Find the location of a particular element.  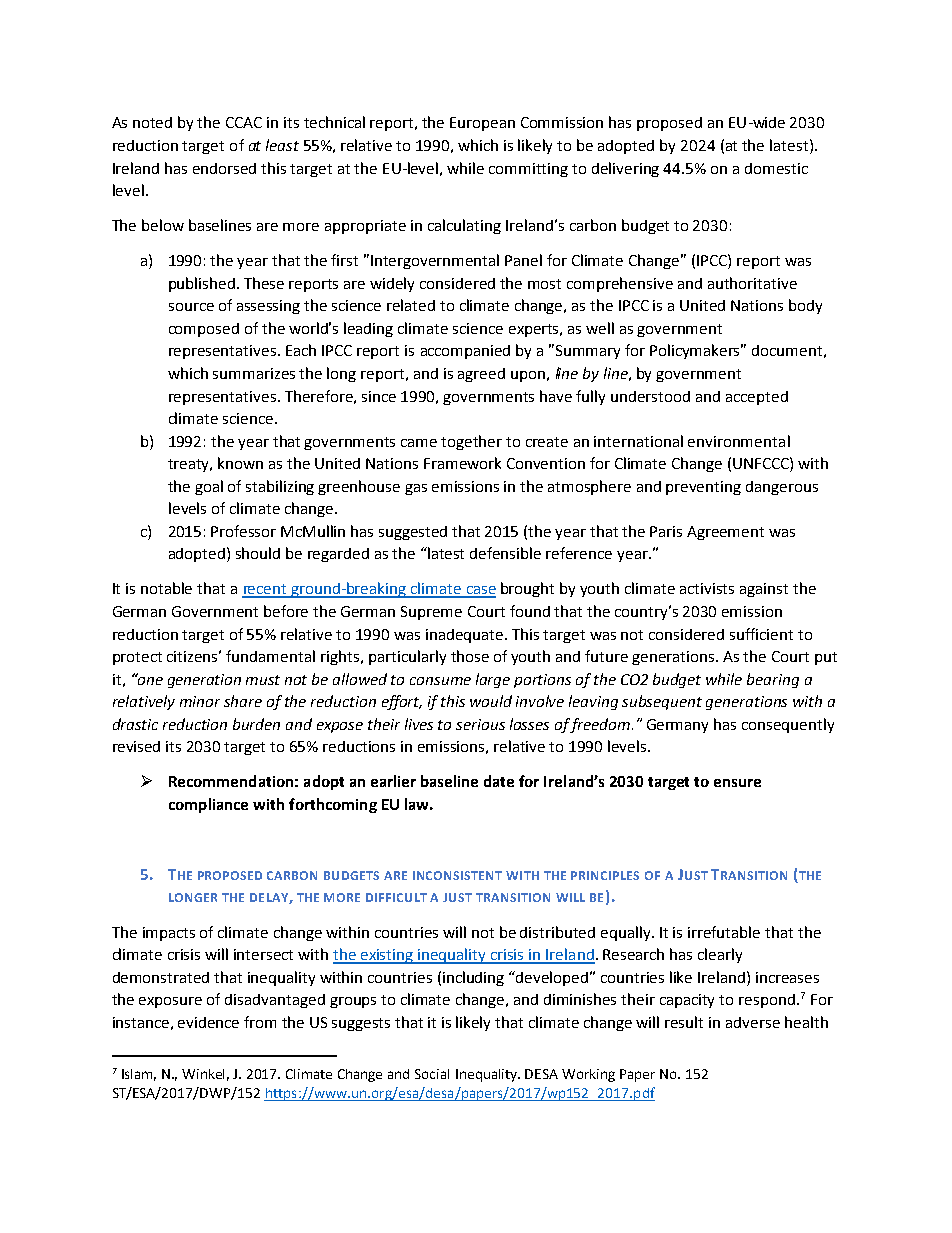

evidence is located at coordinates (208, 1022).
